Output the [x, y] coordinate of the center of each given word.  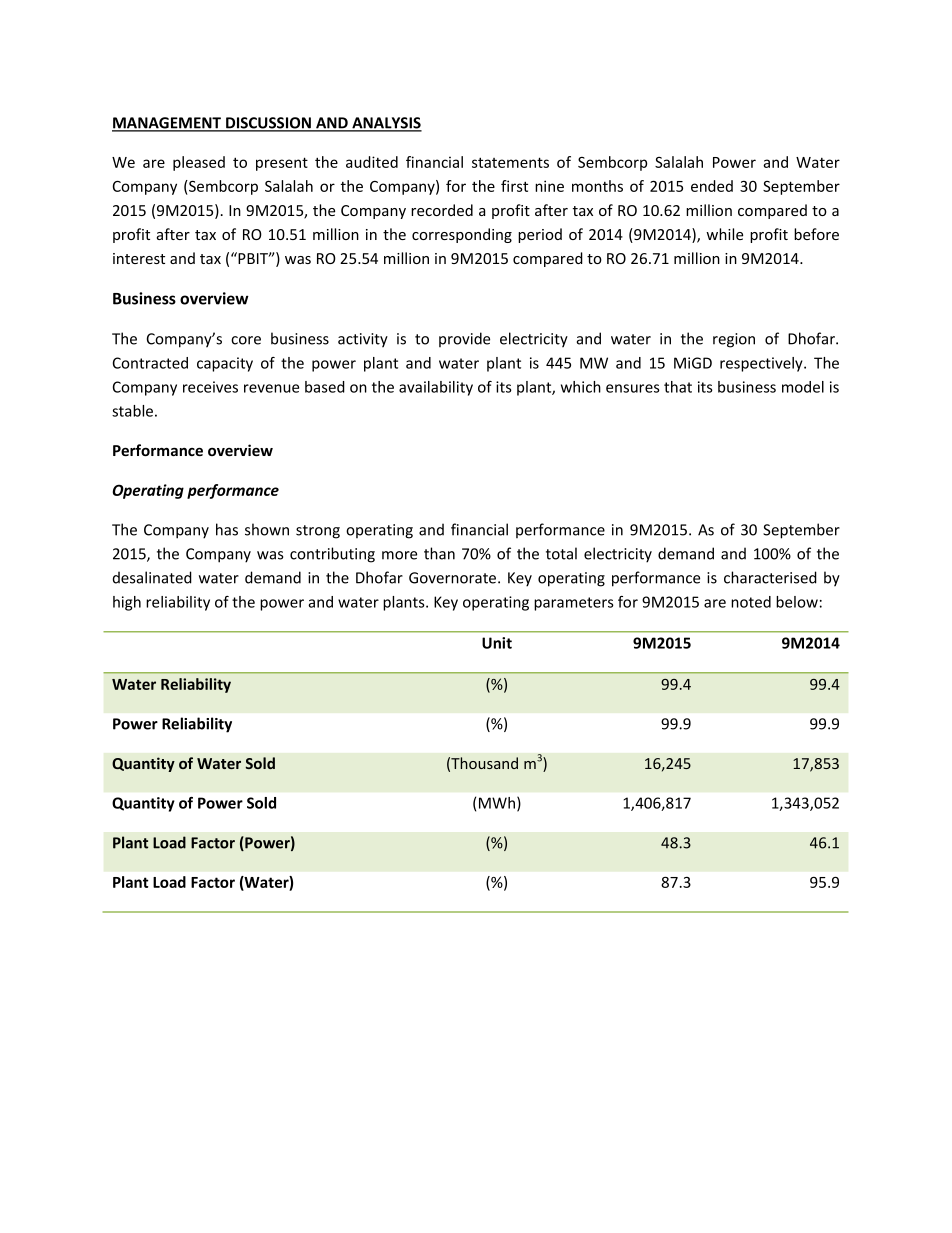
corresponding [462, 235]
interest [139, 258]
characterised [770, 577]
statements [510, 162]
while [724, 234]
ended [712, 186]
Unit [497, 643]
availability [436, 388]
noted [751, 602]
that [678, 387]
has [227, 529]
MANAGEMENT [168, 124]
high [127, 603]
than [439, 553]
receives [210, 387]
